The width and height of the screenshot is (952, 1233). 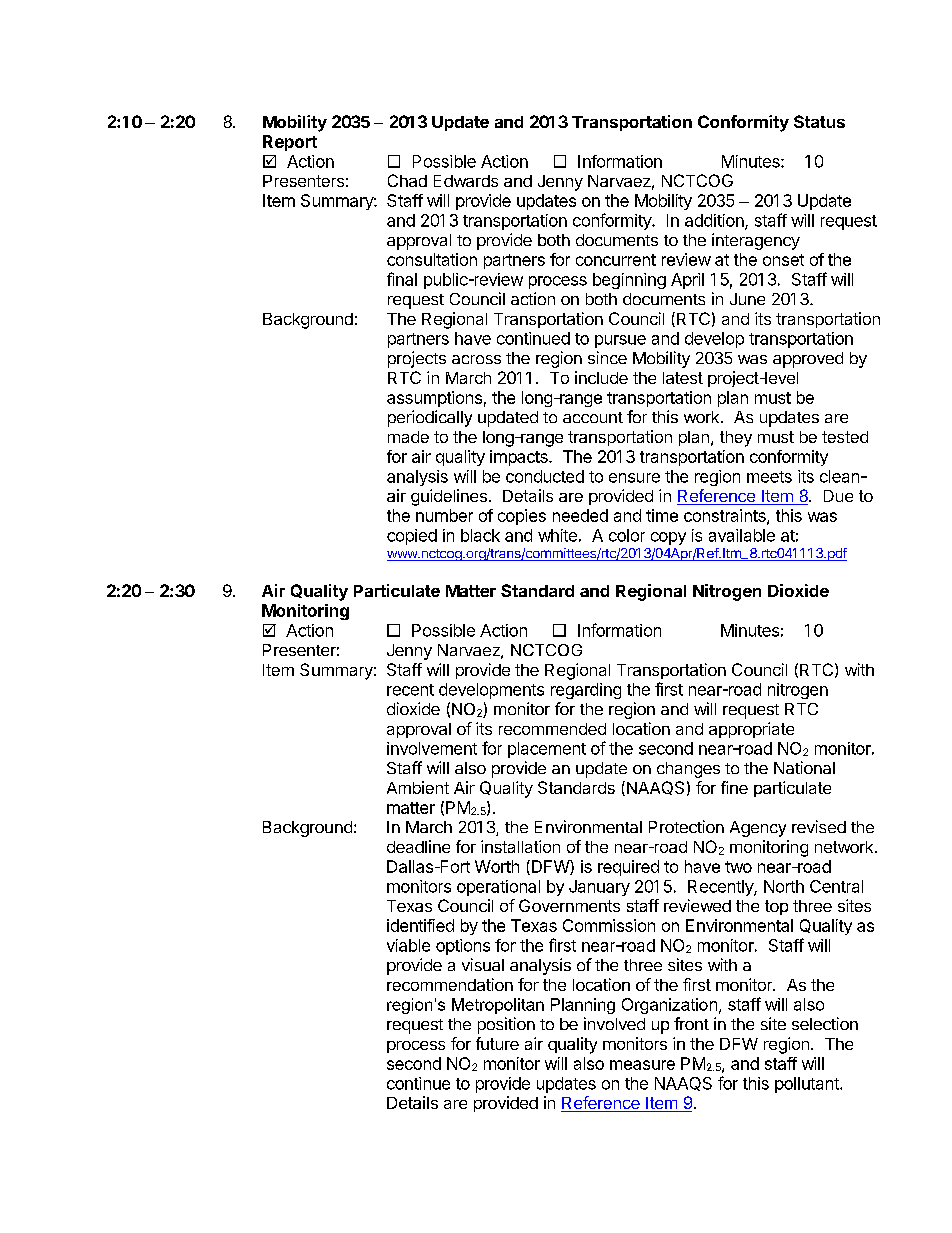 What do you see at coordinates (742, 535) in the screenshot?
I see `available` at bounding box center [742, 535].
